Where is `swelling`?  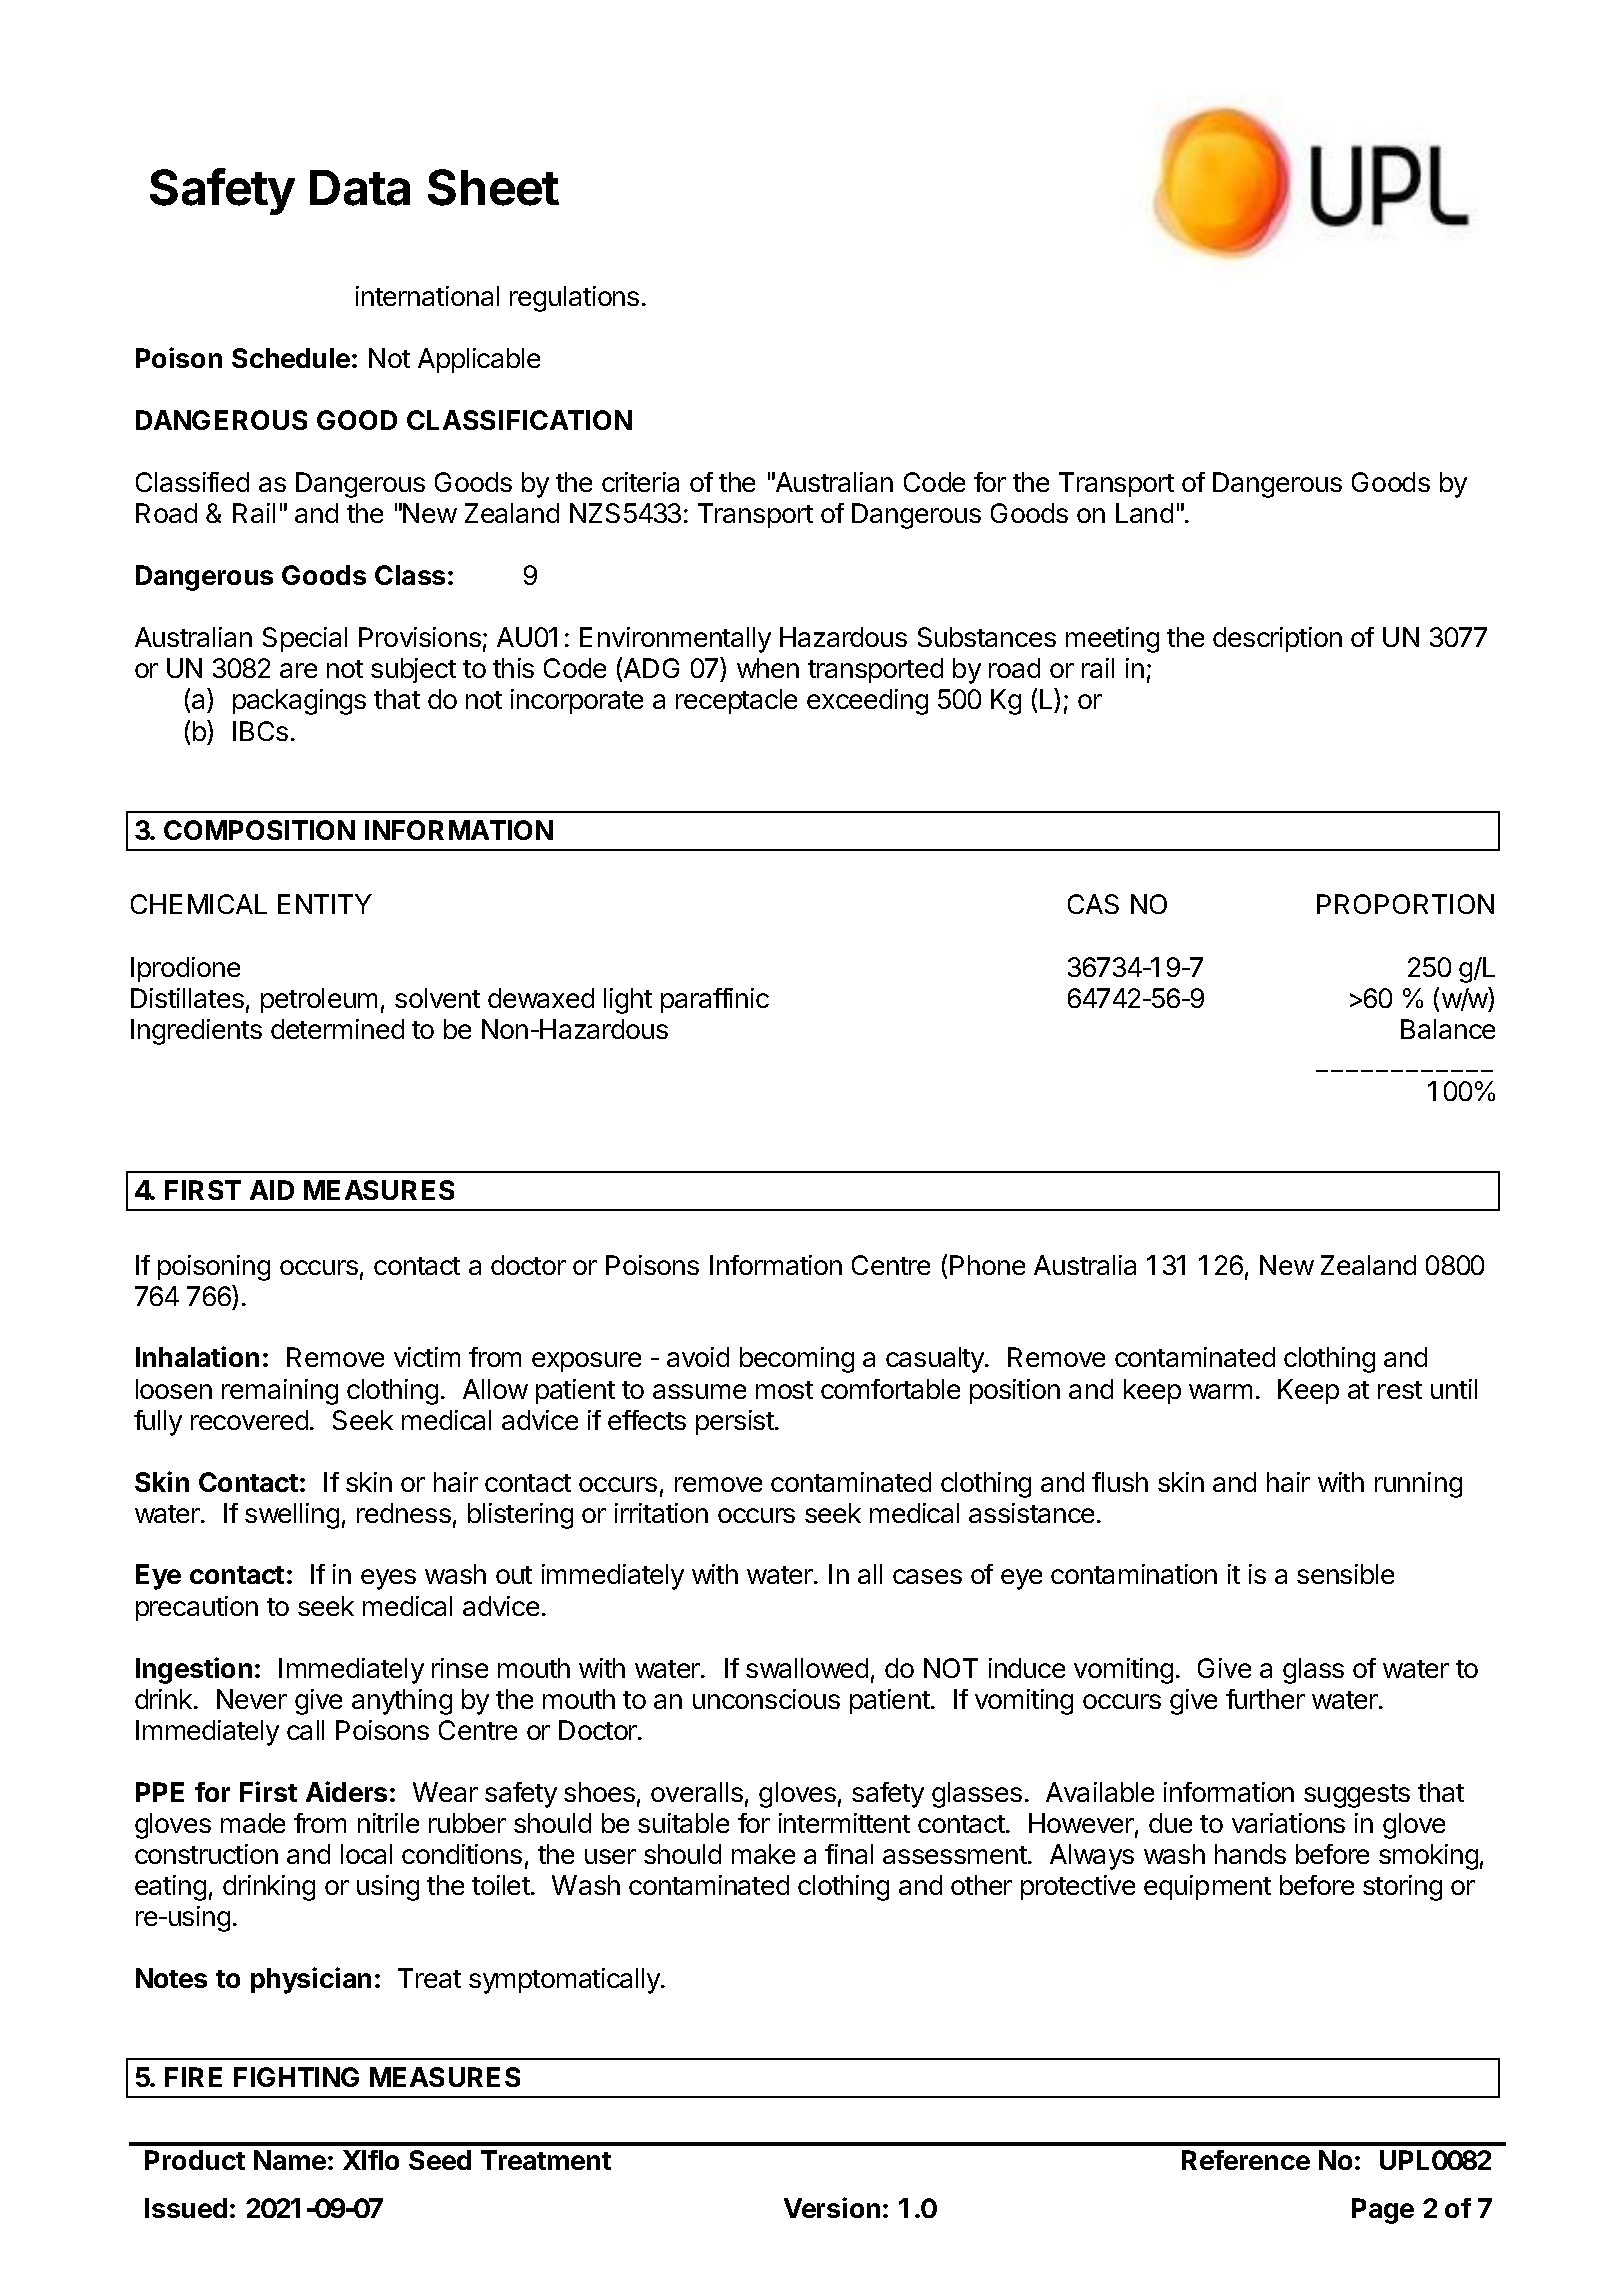 swelling is located at coordinates (292, 1516).
